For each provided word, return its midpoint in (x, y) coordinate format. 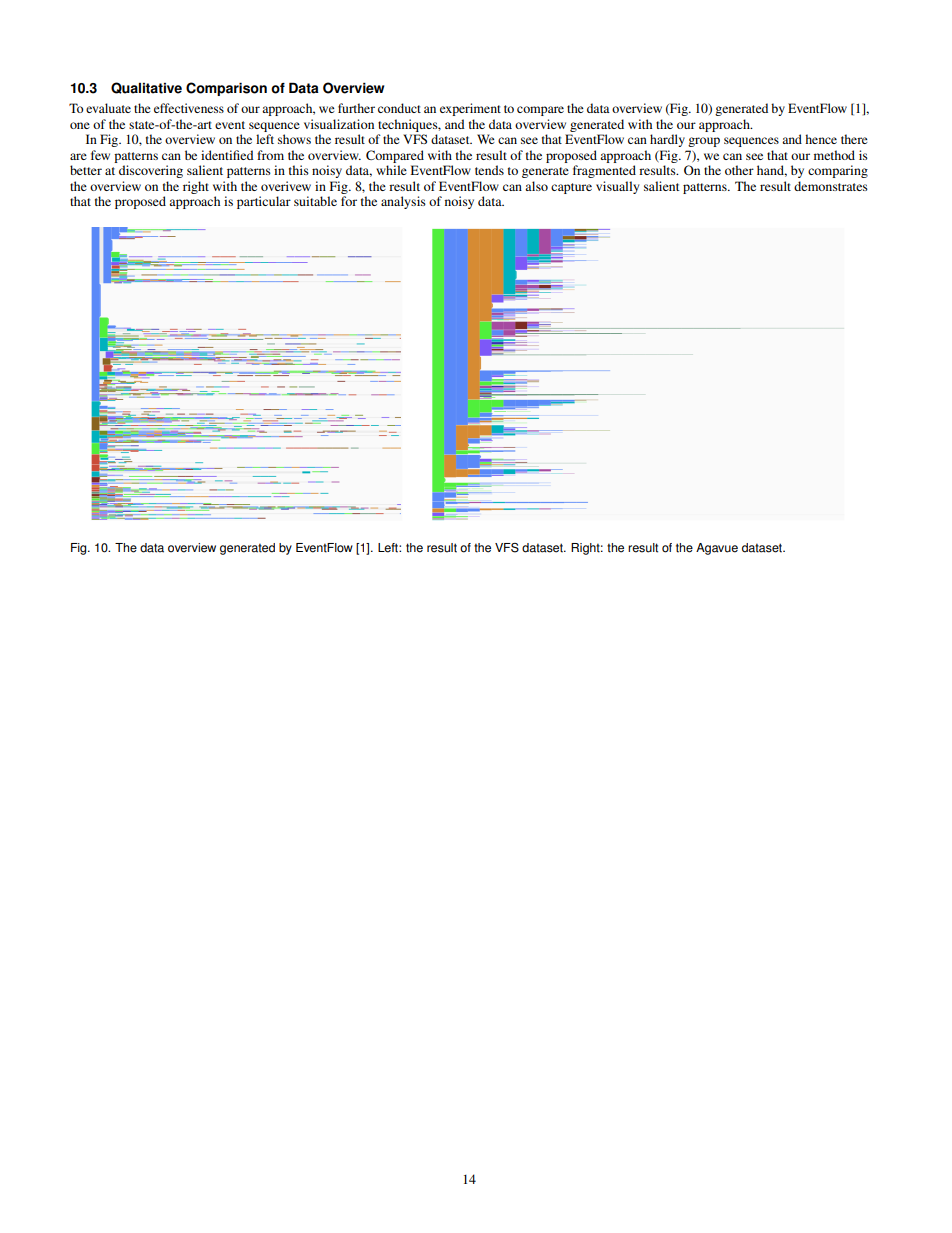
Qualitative (146, 88)
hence (821, 139)
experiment (470, 109)
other (739, 170)
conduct (399, 108)
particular (264, 202)
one (80, 125)
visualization (339, 124)
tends (489, 170)
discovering (151, 171)
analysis (403, 202)
